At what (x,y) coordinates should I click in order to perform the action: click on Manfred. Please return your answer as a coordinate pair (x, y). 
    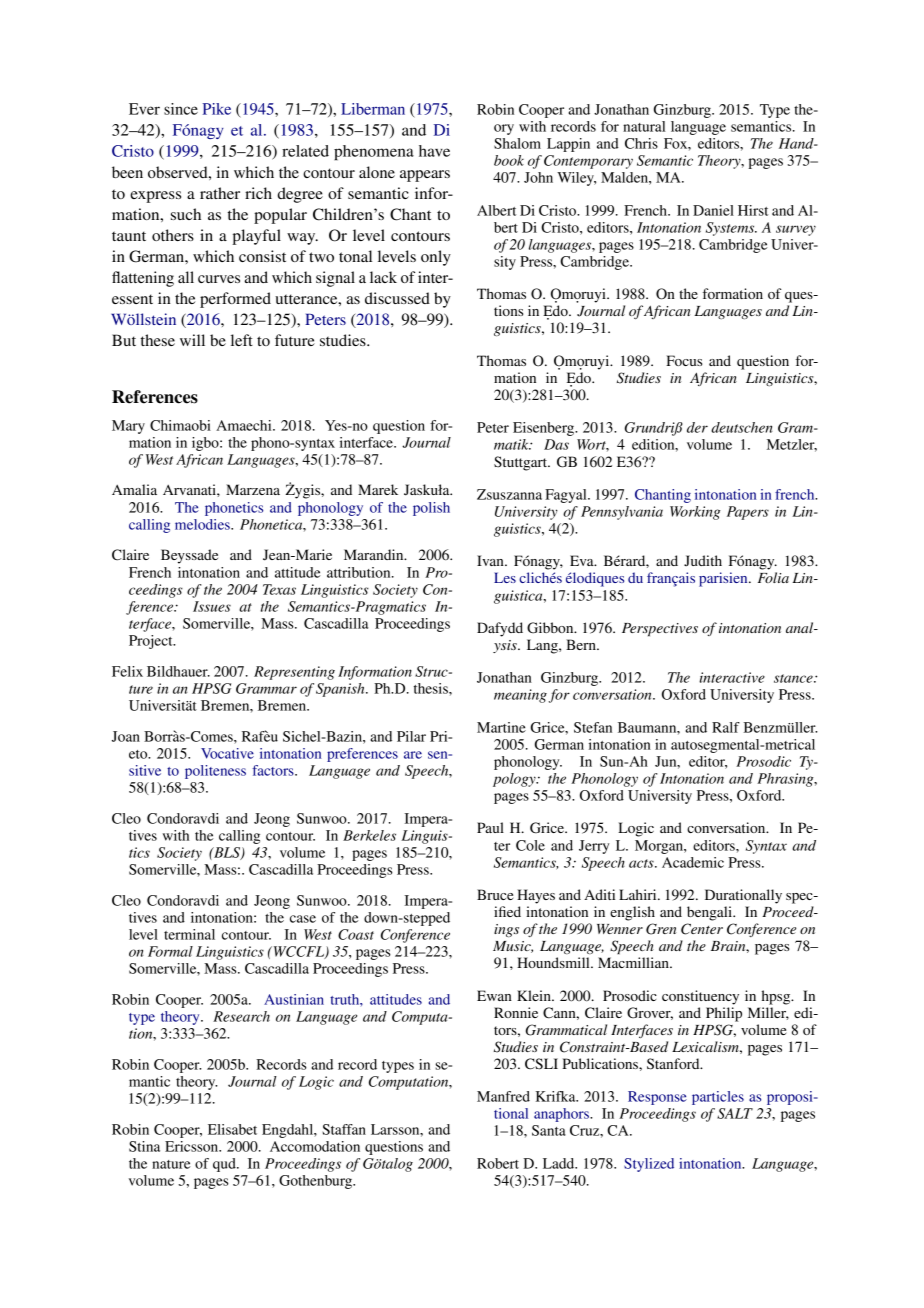
    Looking at the image, I should click on (503, 1096).
